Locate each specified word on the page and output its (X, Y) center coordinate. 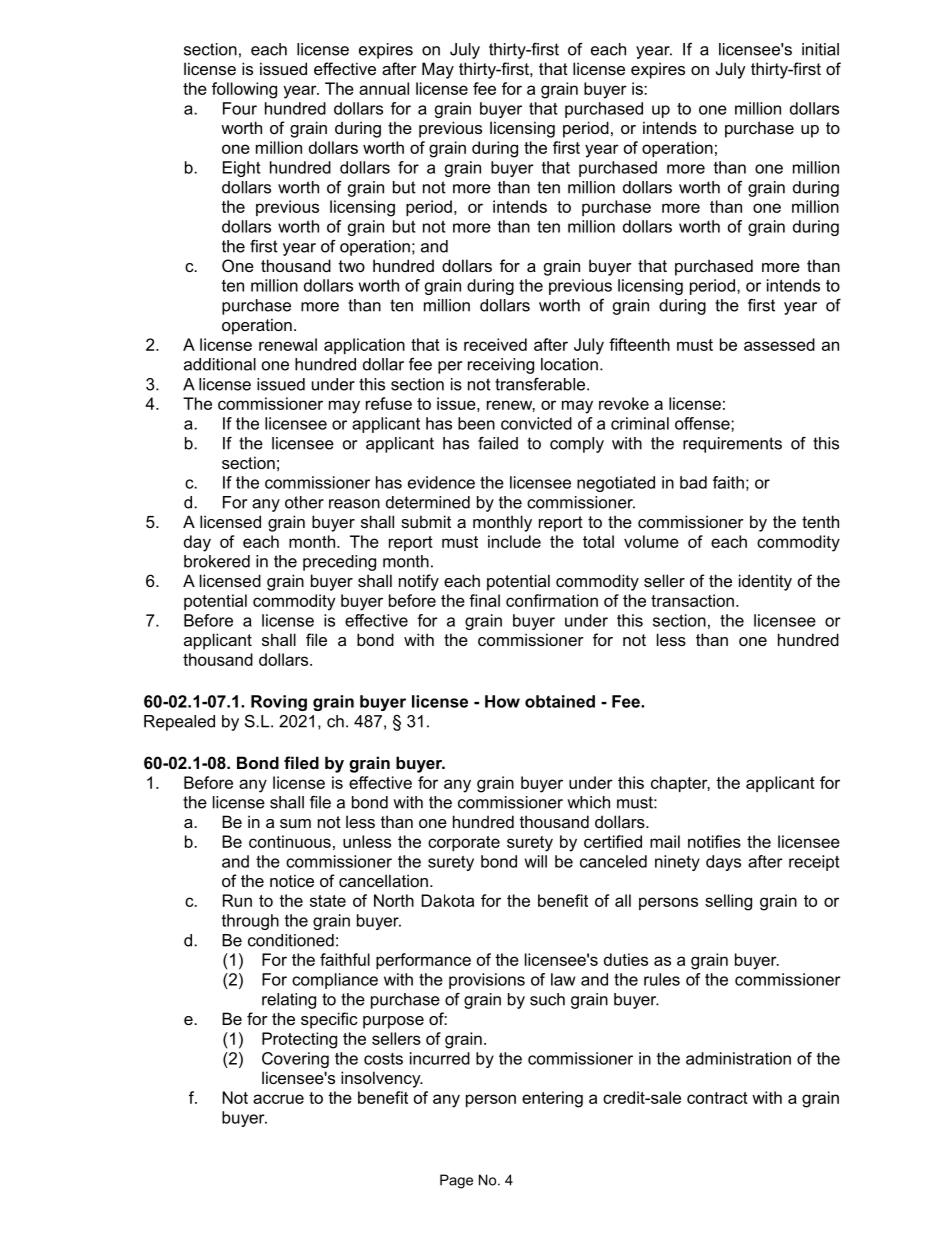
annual (384, 88)
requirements (732, 445)
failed (498, 443)
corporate (464, 843)
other (304, 502)
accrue (278, 1099)
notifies (714, 841)
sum (295, 823)
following (244, 90)
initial (820, 49)
